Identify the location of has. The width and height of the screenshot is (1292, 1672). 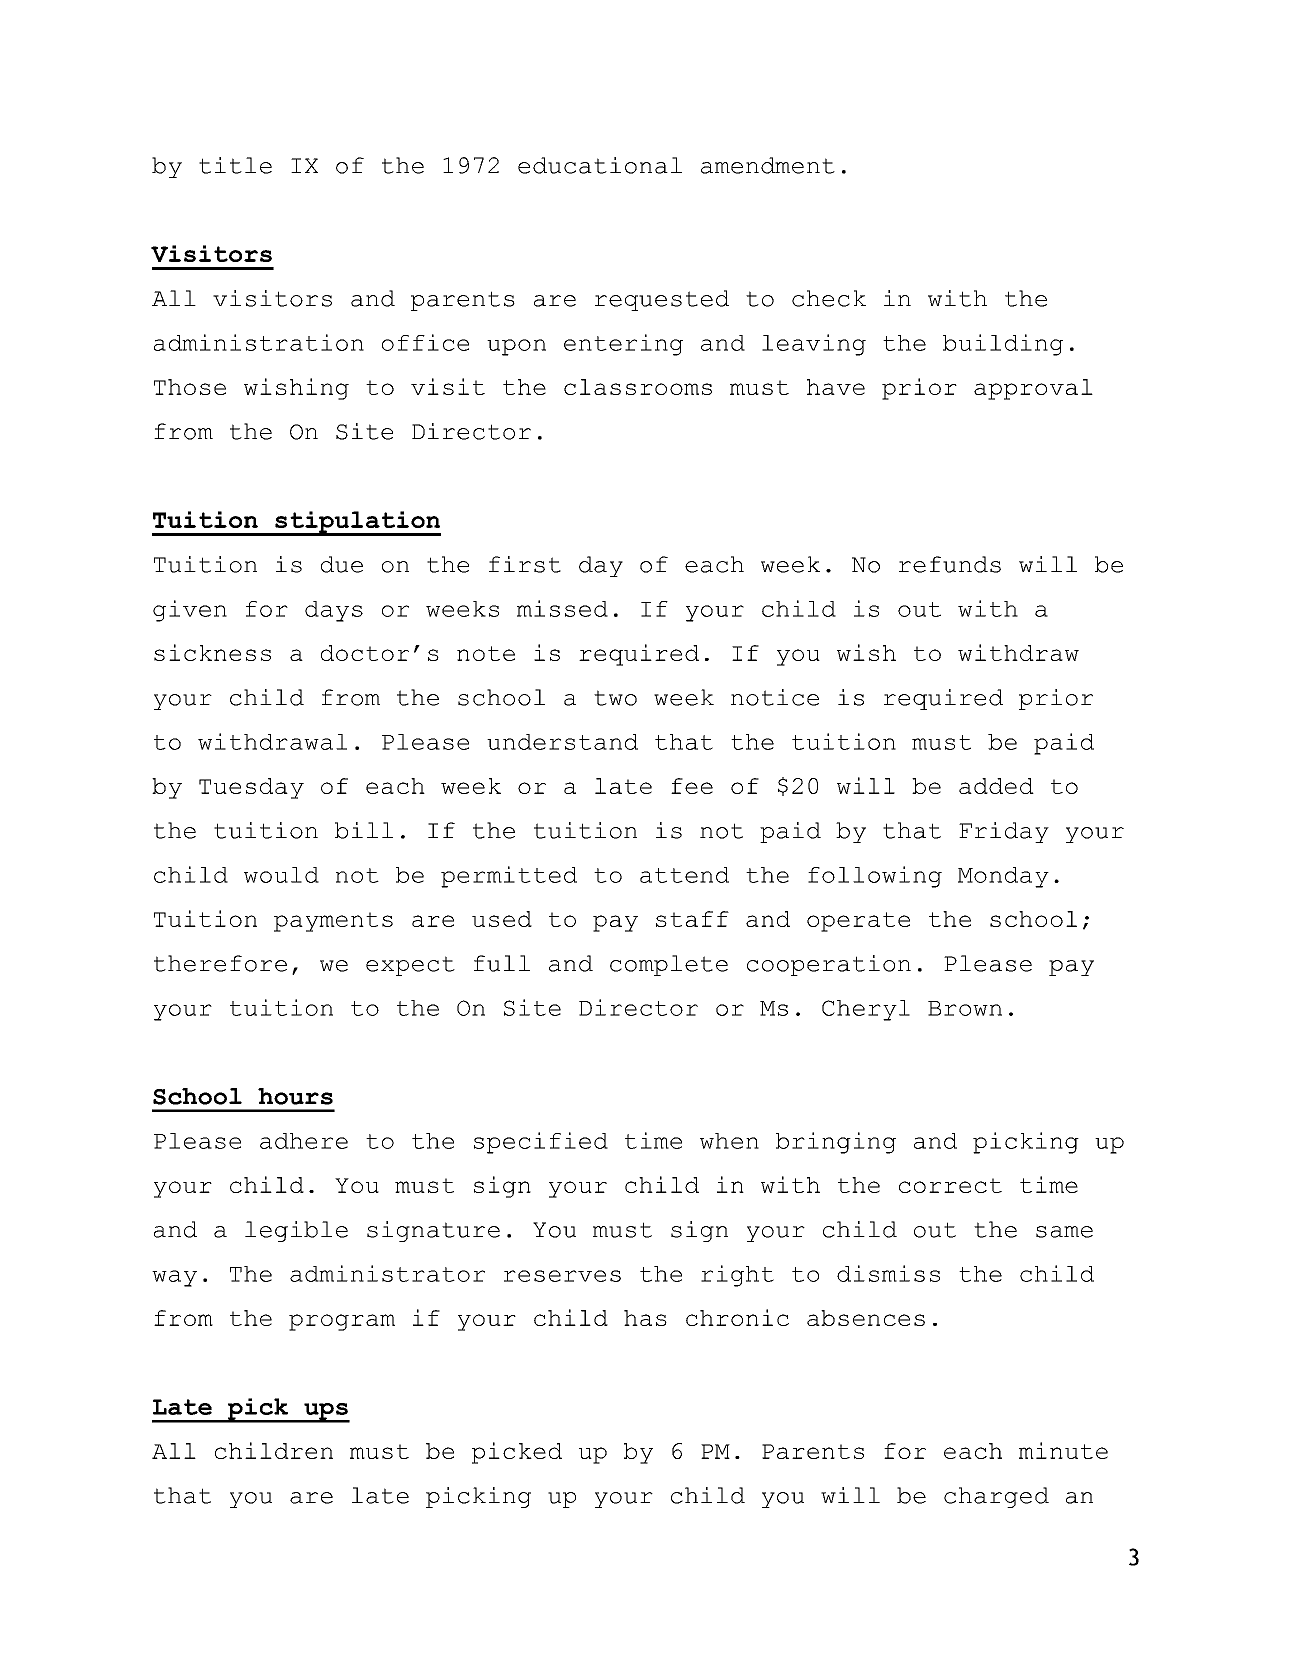
(645, 1318).
